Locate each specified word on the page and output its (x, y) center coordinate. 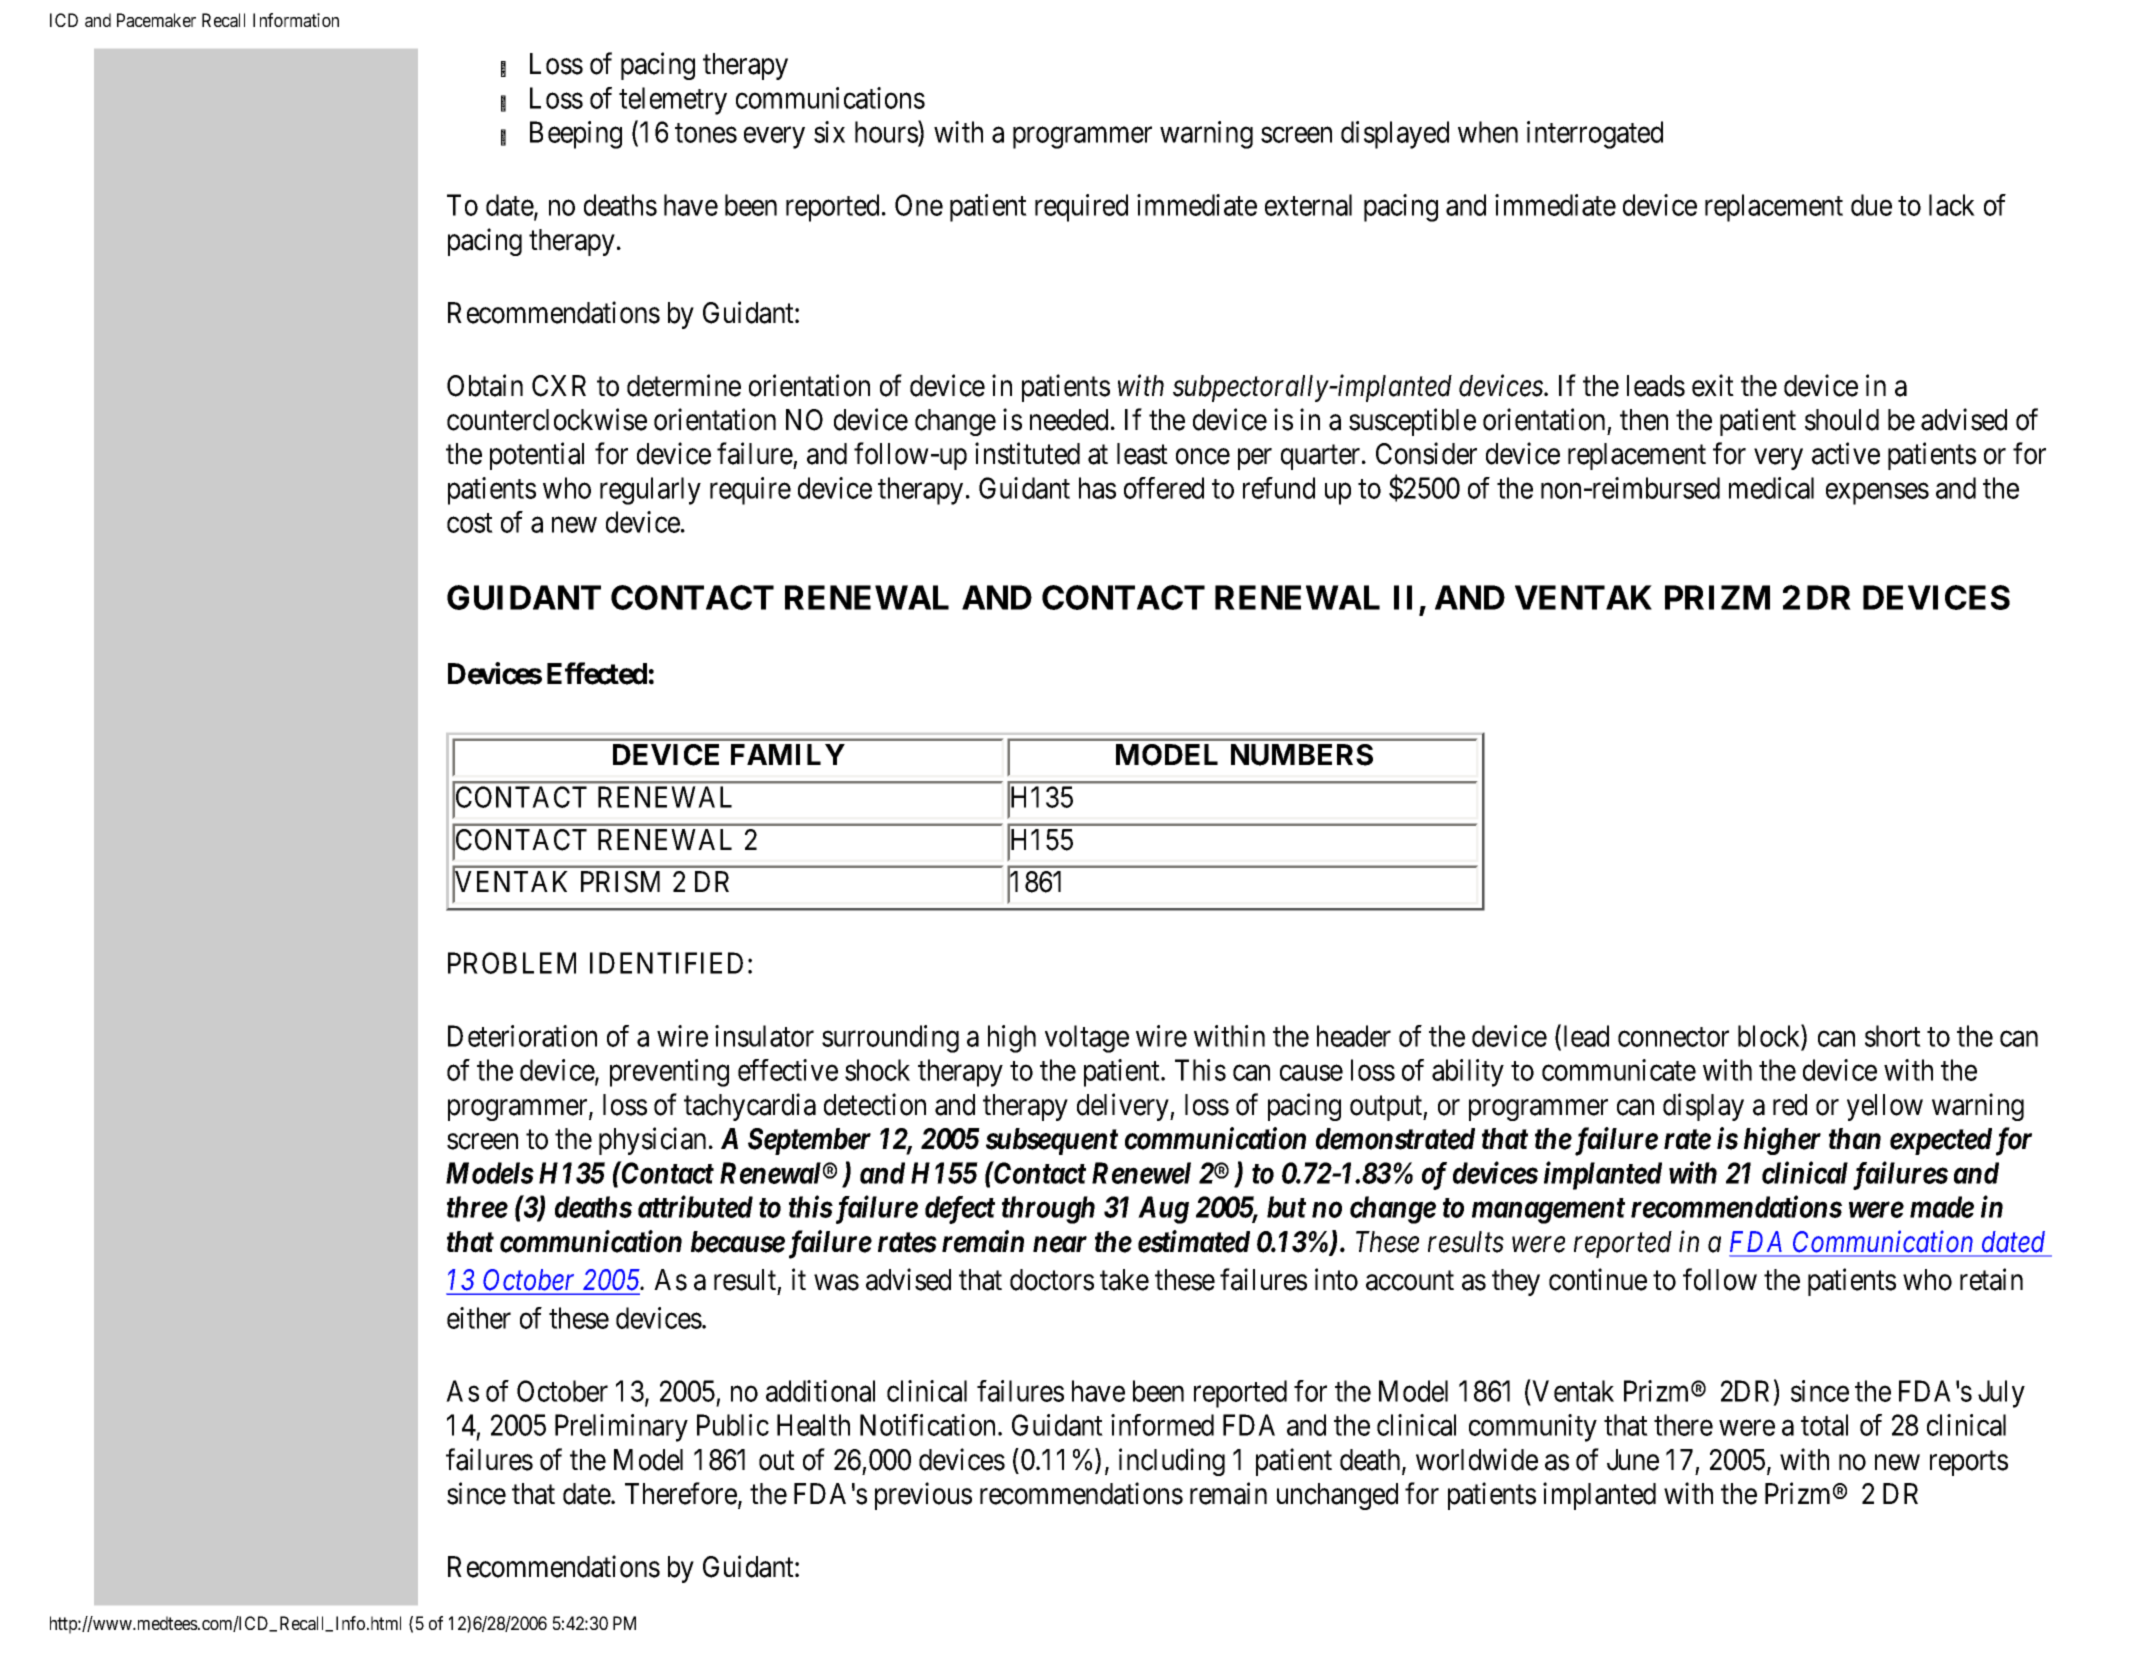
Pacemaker (156, 20)
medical (1771, 488)
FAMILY (788, 754)
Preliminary (621, 1428)
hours (887, 133)
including (1172, 1462)
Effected (597, 673)
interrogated (1595, 135)
